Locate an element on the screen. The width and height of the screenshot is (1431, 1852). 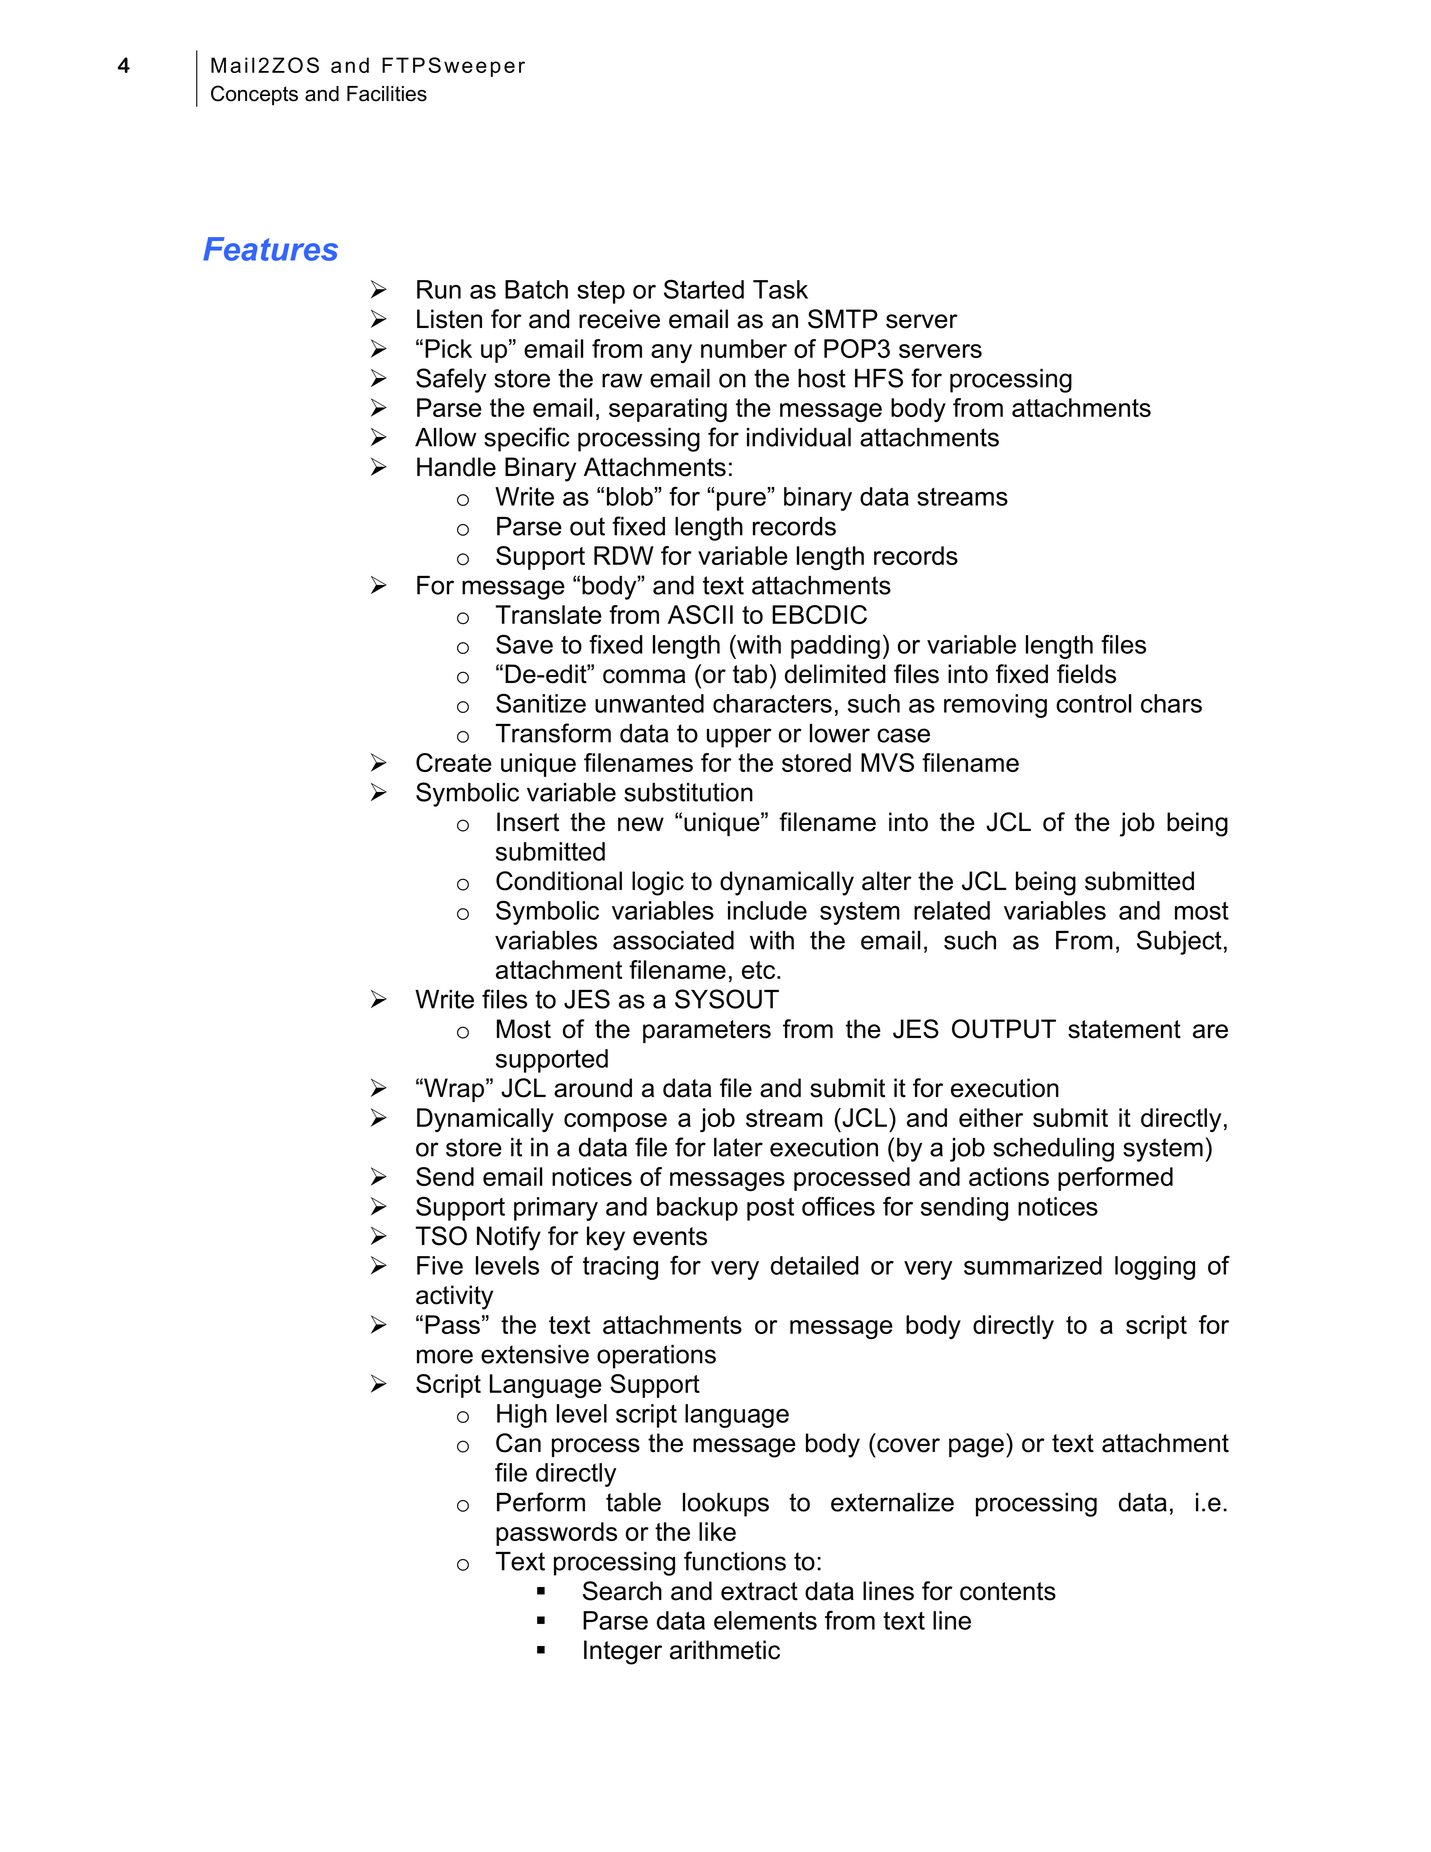
Facilities is located at coordinates (387, 94).
